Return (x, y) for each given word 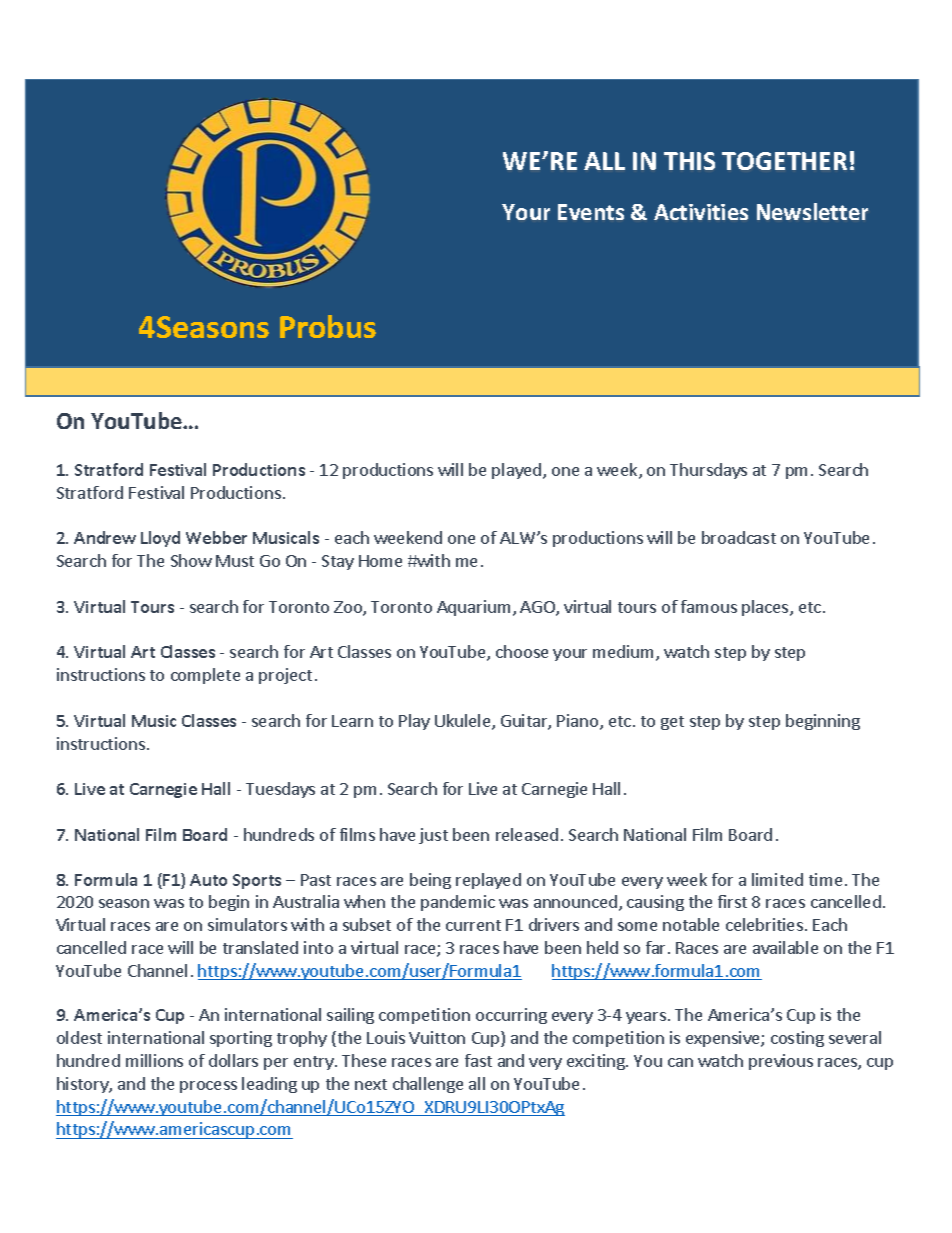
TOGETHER (784, 161)
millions (154, 1060)
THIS (689, 161)
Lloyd (160, 539)
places (766, 608)
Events (591, 212)
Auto (208, 880)
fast (478, 1060)
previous (781, 1062)
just (433, 836)
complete (205, 676)
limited (777, 879)
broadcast (739, 537)
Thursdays (708, 471)
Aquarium (473, 608)
